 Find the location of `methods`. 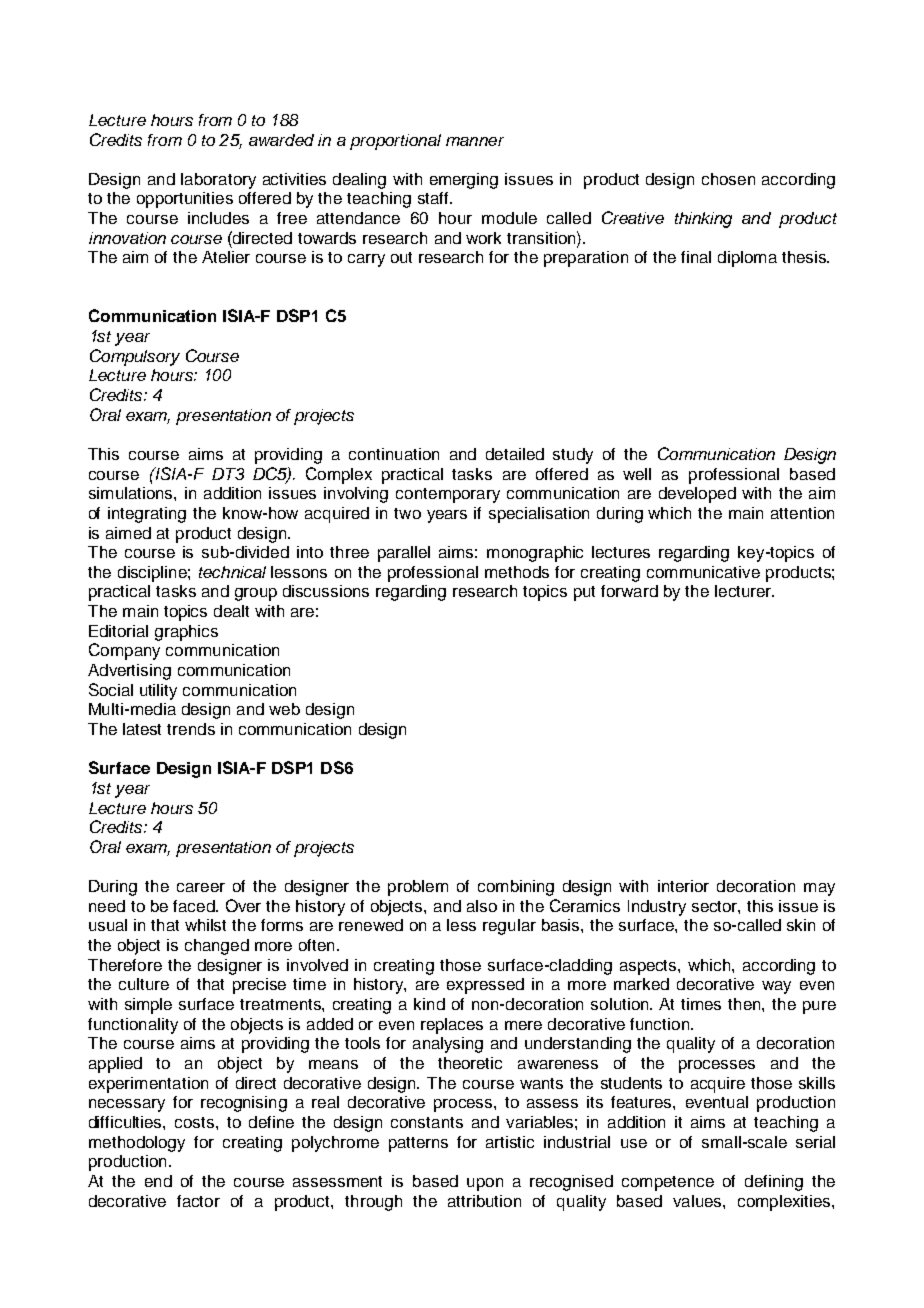

methods is located at coordinates (517, 572).
